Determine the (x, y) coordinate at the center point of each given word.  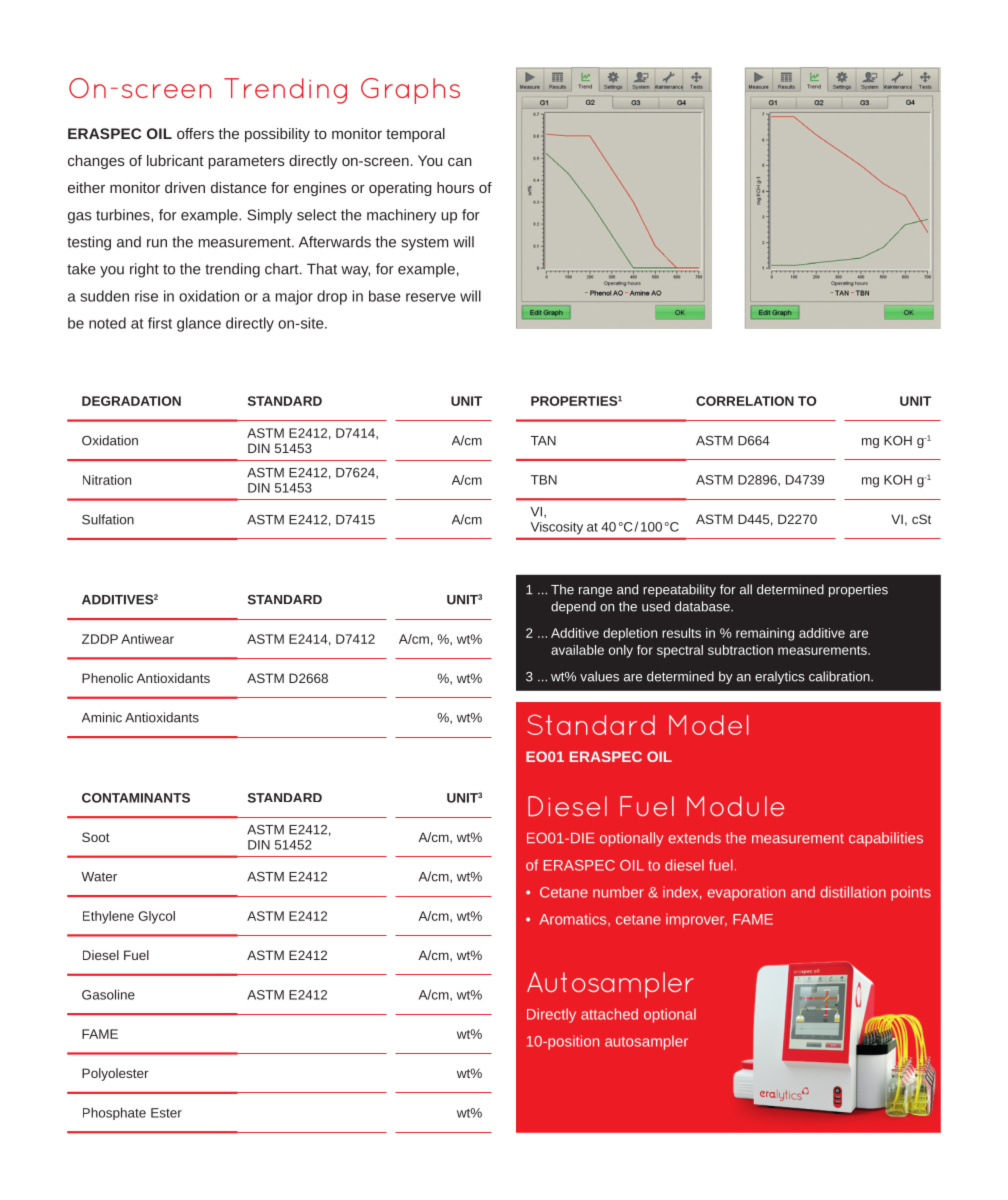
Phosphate (114, 1113)
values (599, 676)
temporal (415, 135)
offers (195, 133)
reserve (430, 297)
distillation (853, 892)
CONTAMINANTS (136, 798)
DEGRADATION (131, 401)
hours (455, 187)
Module (735, 806)
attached (609, 1014)
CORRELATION (745, 401)
